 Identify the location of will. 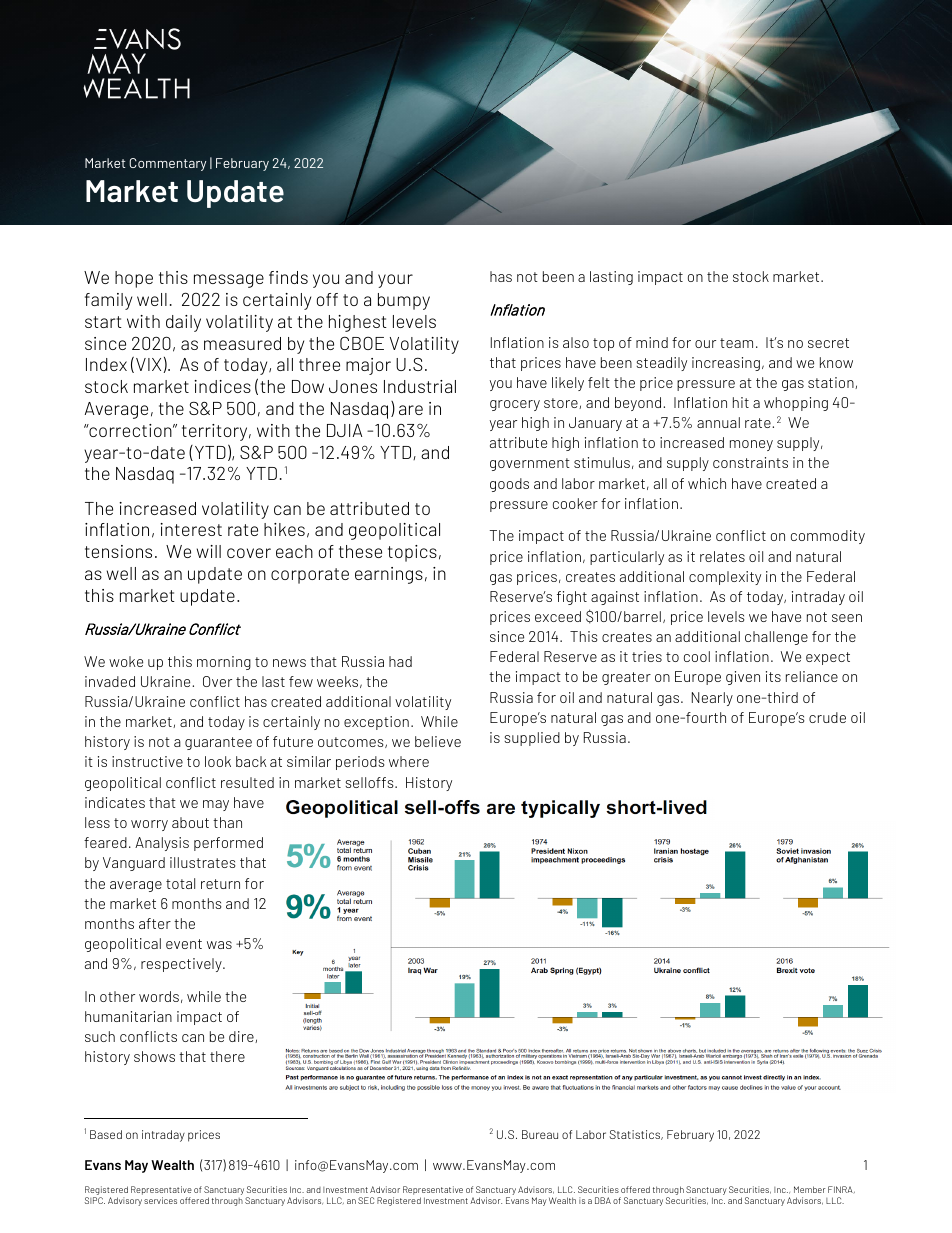
(209, 551).
